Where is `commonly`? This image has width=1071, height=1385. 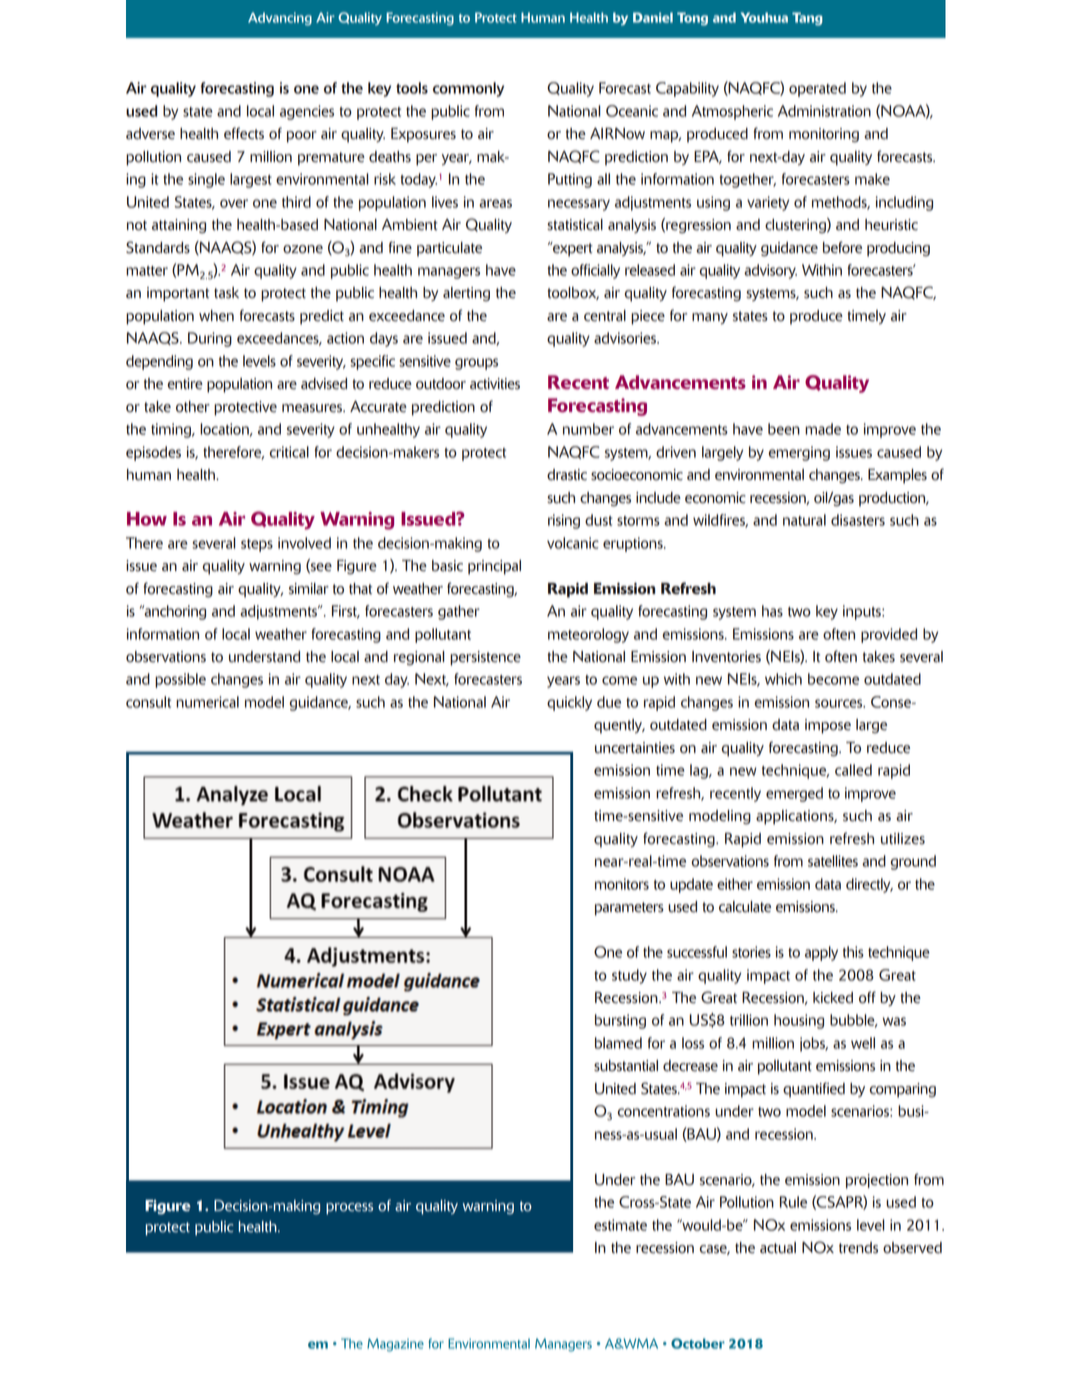 commonly is located at coordinates (468, 89).
